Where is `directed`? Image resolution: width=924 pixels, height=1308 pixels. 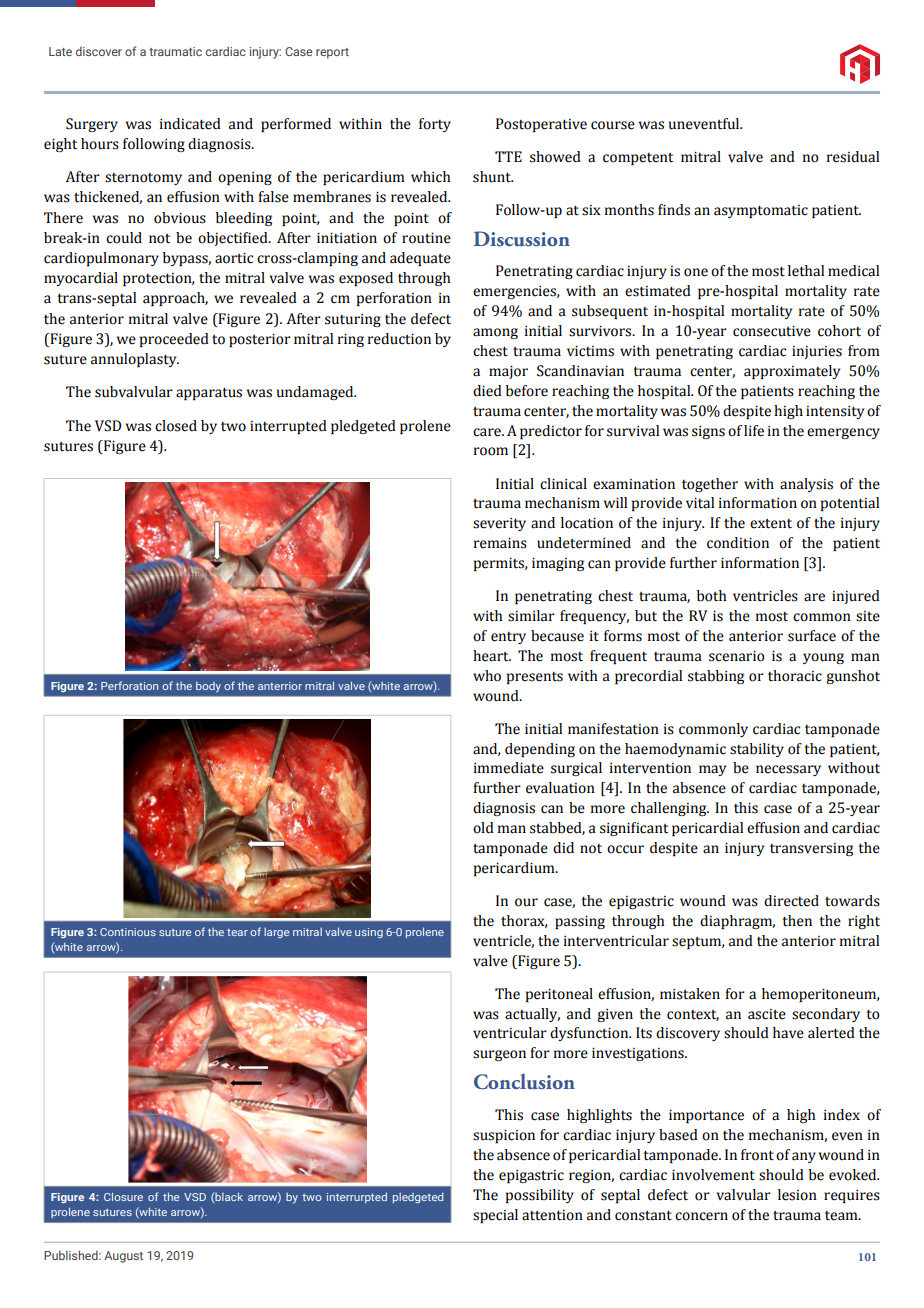 directed is located at coordinates (791, 901).
